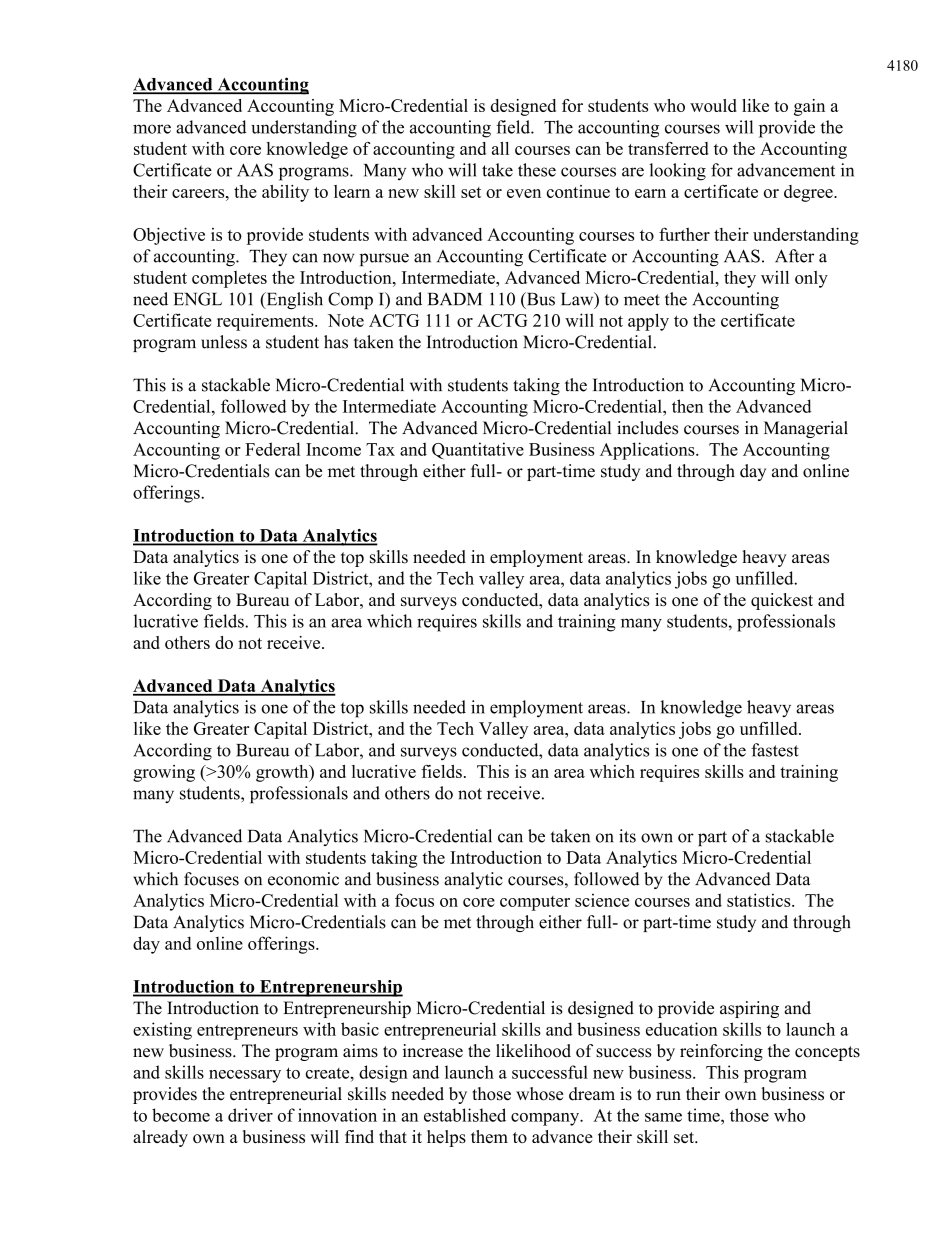 Image resolution: width=952 pixels, height=1233 pixels. What do you see at coordinates (713, 105) in the image?
I see `would` at bounding box center [713, 105].
